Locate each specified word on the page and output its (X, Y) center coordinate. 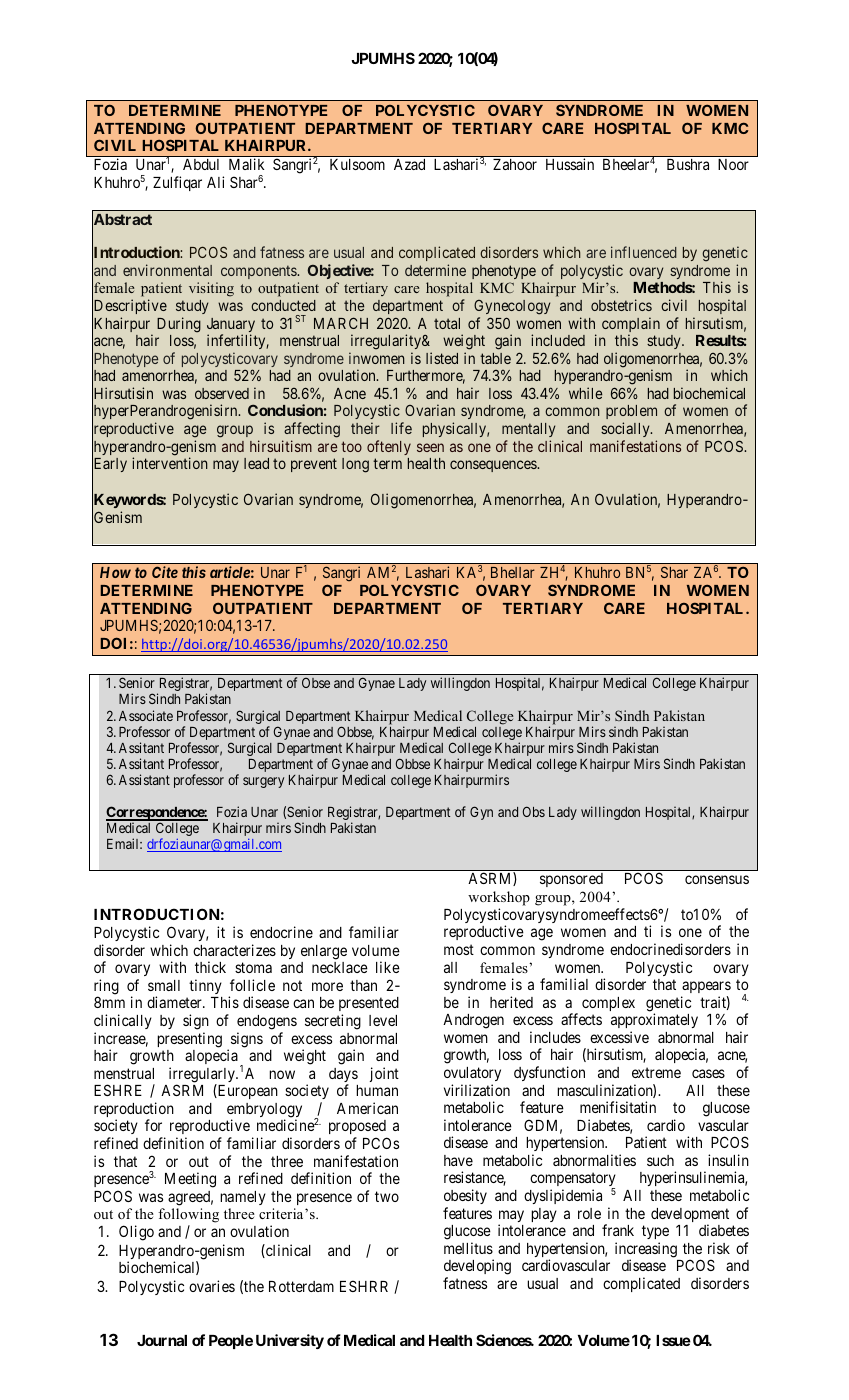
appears (706, 989)
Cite (165, 572)
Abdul (201, 164)
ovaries (212, 1286)
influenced (644, 252)
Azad (409, 164)
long (355, 465)
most (459, 949)
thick (210, 967)
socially (626, 429)
